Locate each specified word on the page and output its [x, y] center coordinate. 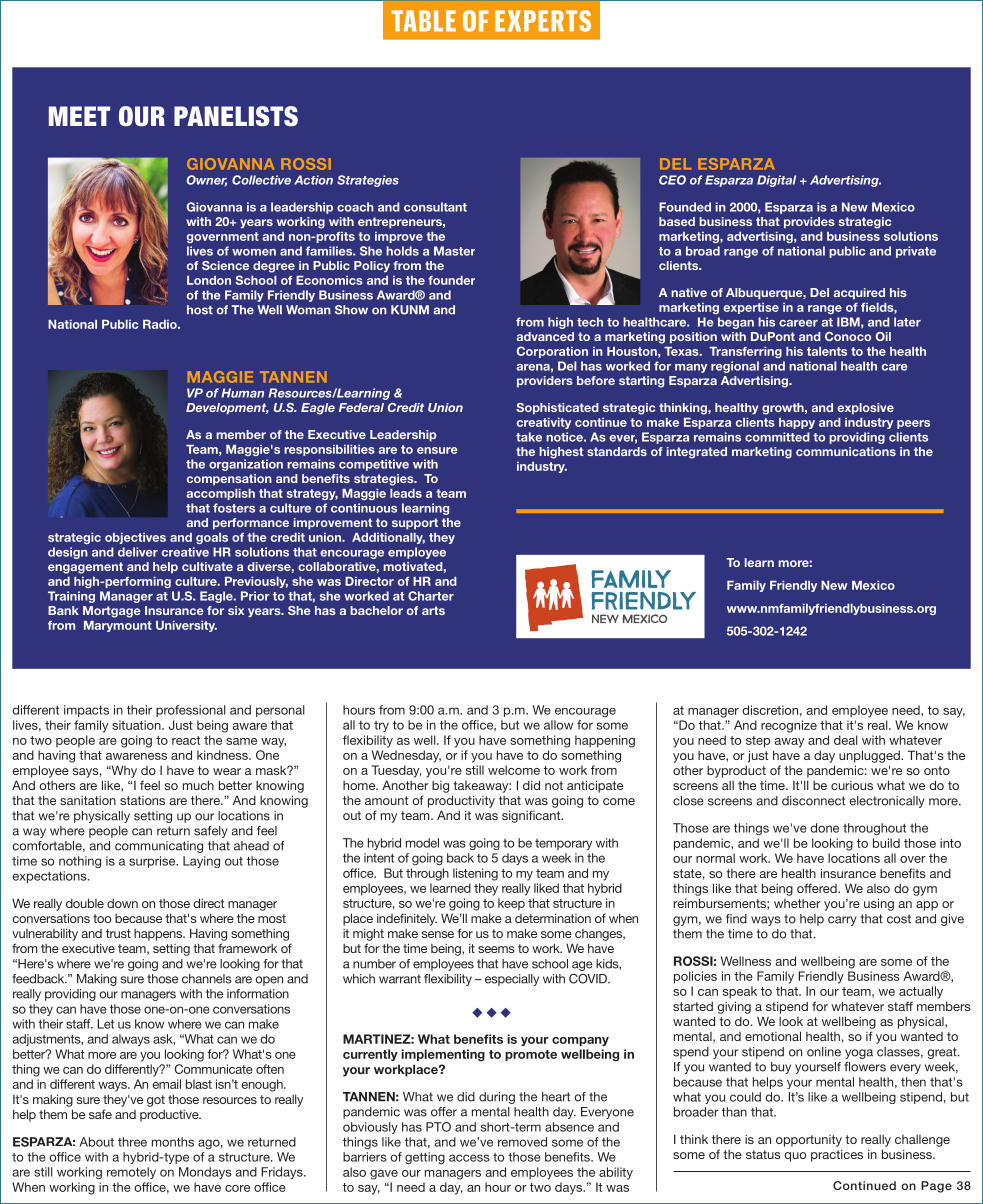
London [209, 280]
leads [406, 493]
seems [496, 949]
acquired [859, 294]
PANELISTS [236, 116]
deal [846, 740]
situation [137, 725]
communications [846, 451]
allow [558, 725]
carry [842, 921]
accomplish [221, 494]
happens [159, 935]
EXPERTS [543, 21]
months [173, 1142]
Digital [776, 181]
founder [451, 280]
